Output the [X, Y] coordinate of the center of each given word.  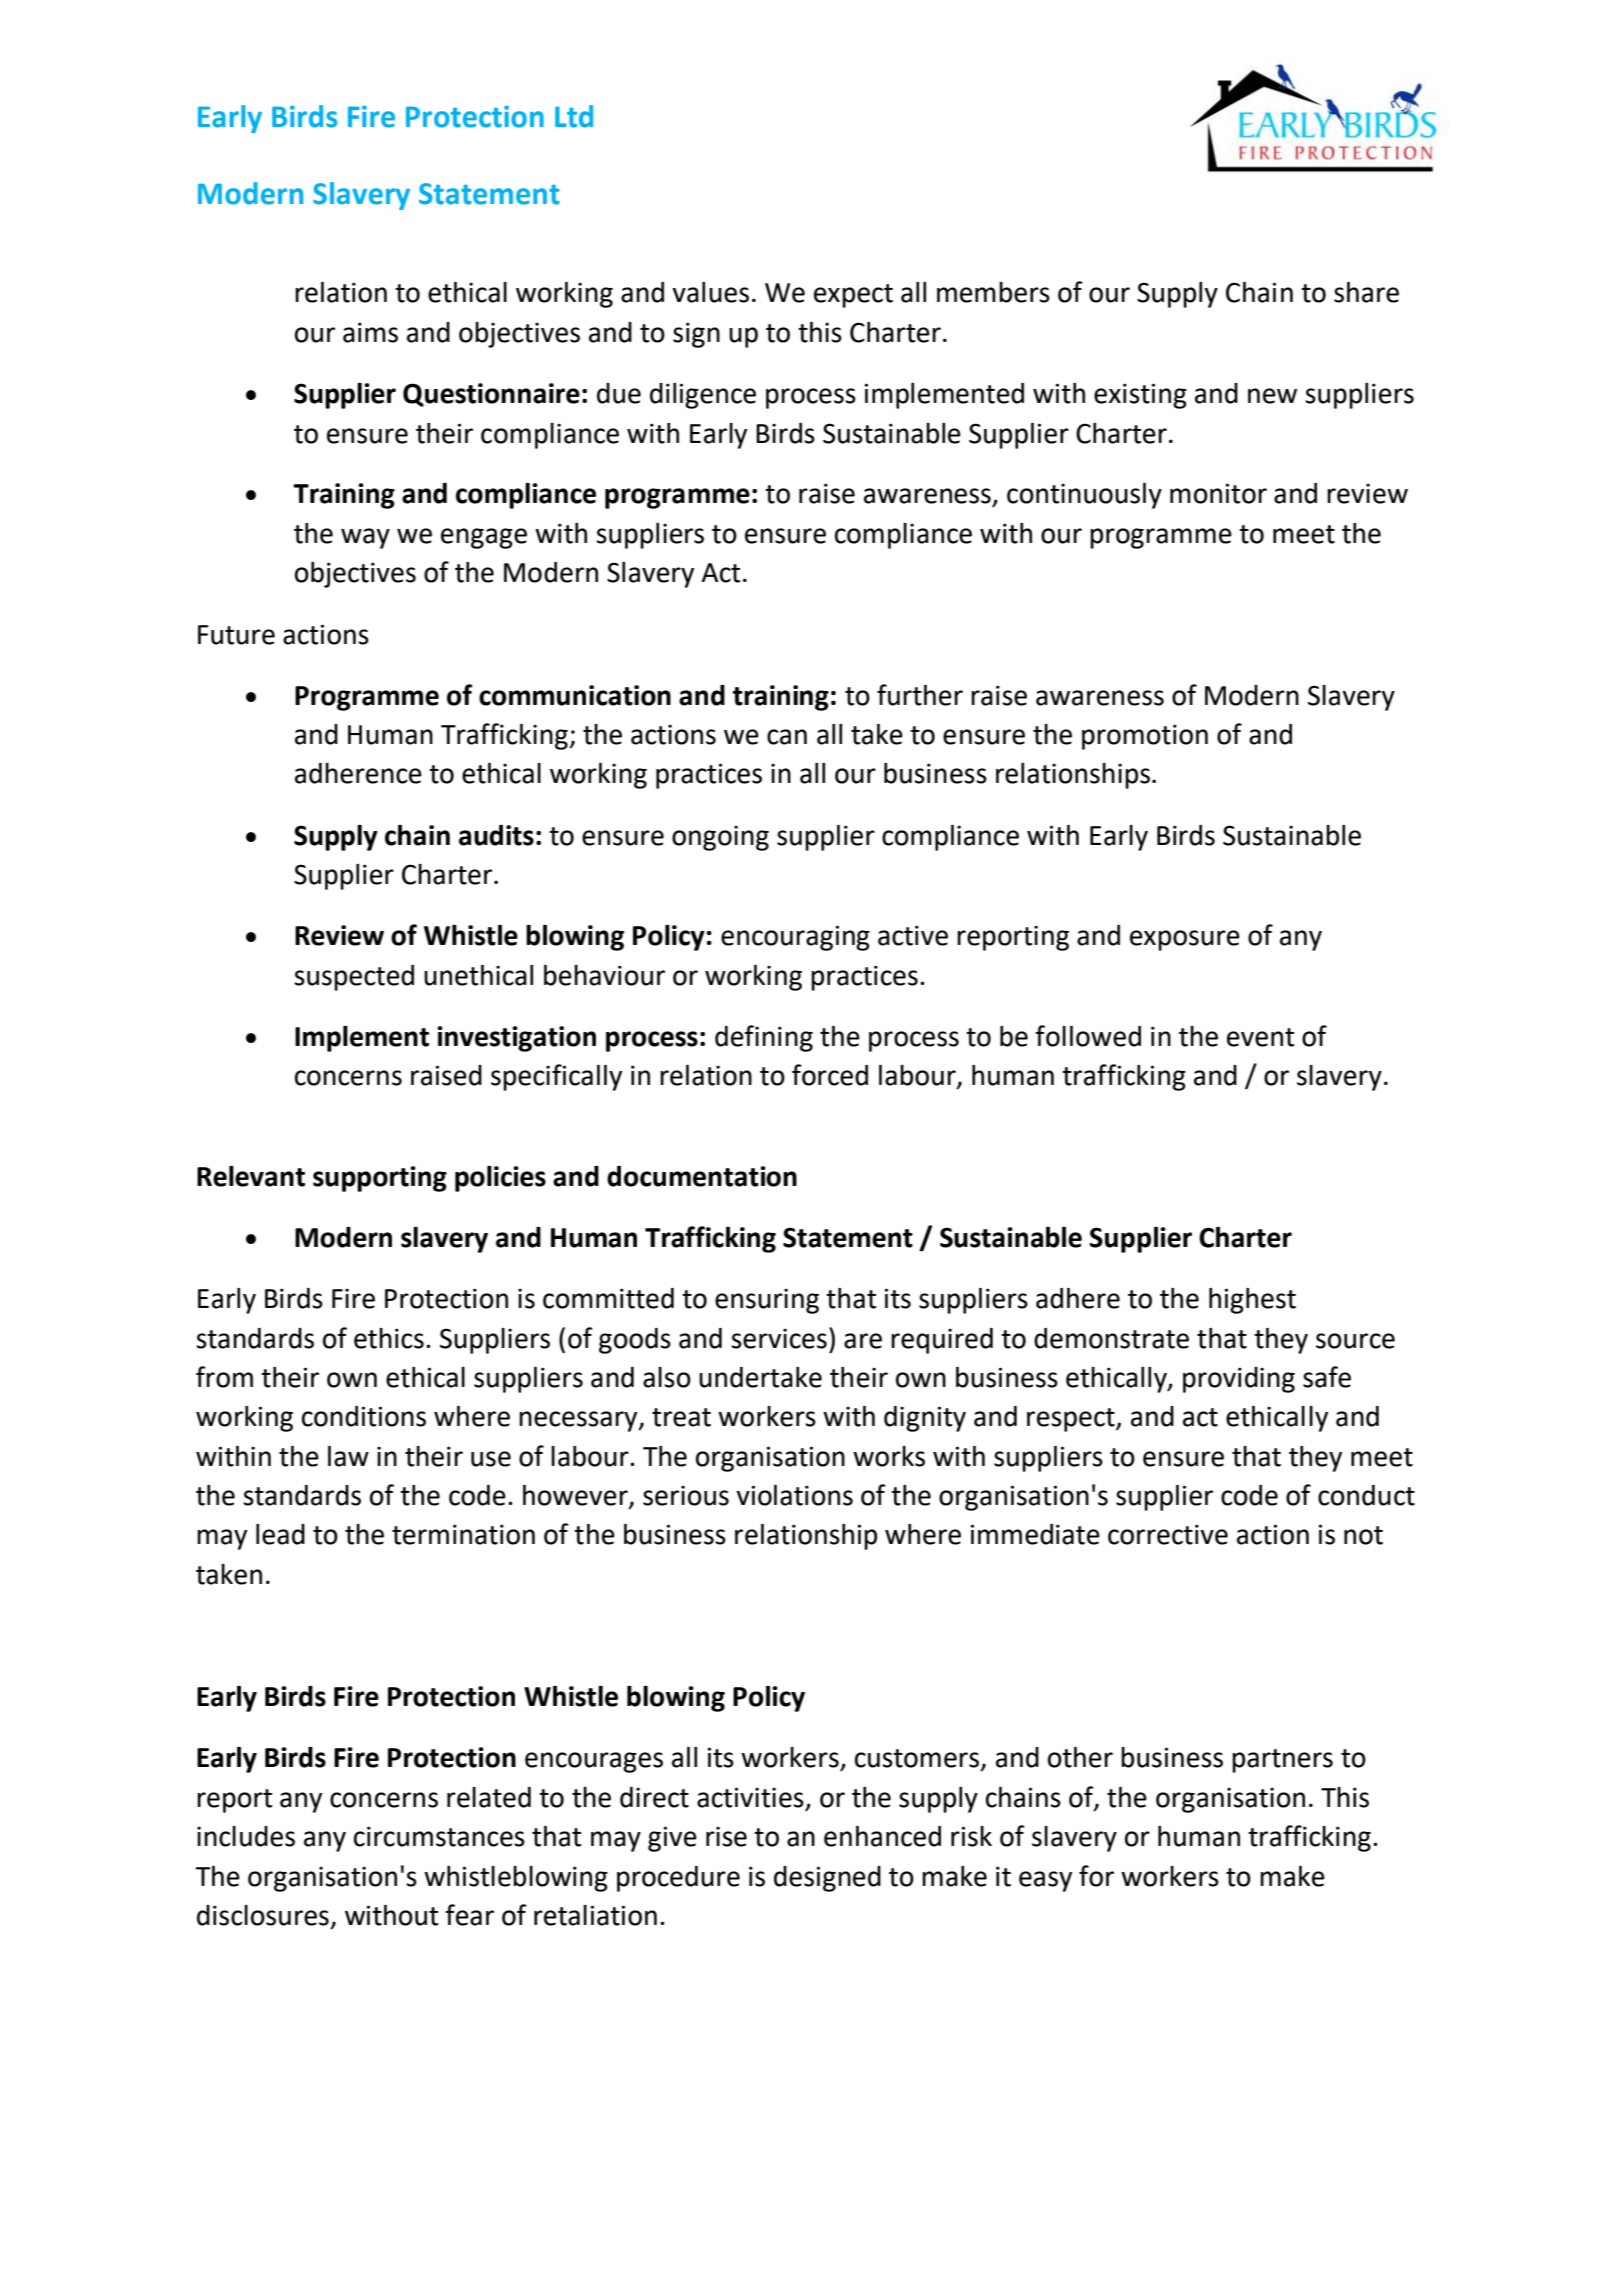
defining [764, 1038]
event [1260, 1037]
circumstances [439, 1836]
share [1366, 292]
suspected [354, 978]
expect [853, 296]
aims [370, 332]
